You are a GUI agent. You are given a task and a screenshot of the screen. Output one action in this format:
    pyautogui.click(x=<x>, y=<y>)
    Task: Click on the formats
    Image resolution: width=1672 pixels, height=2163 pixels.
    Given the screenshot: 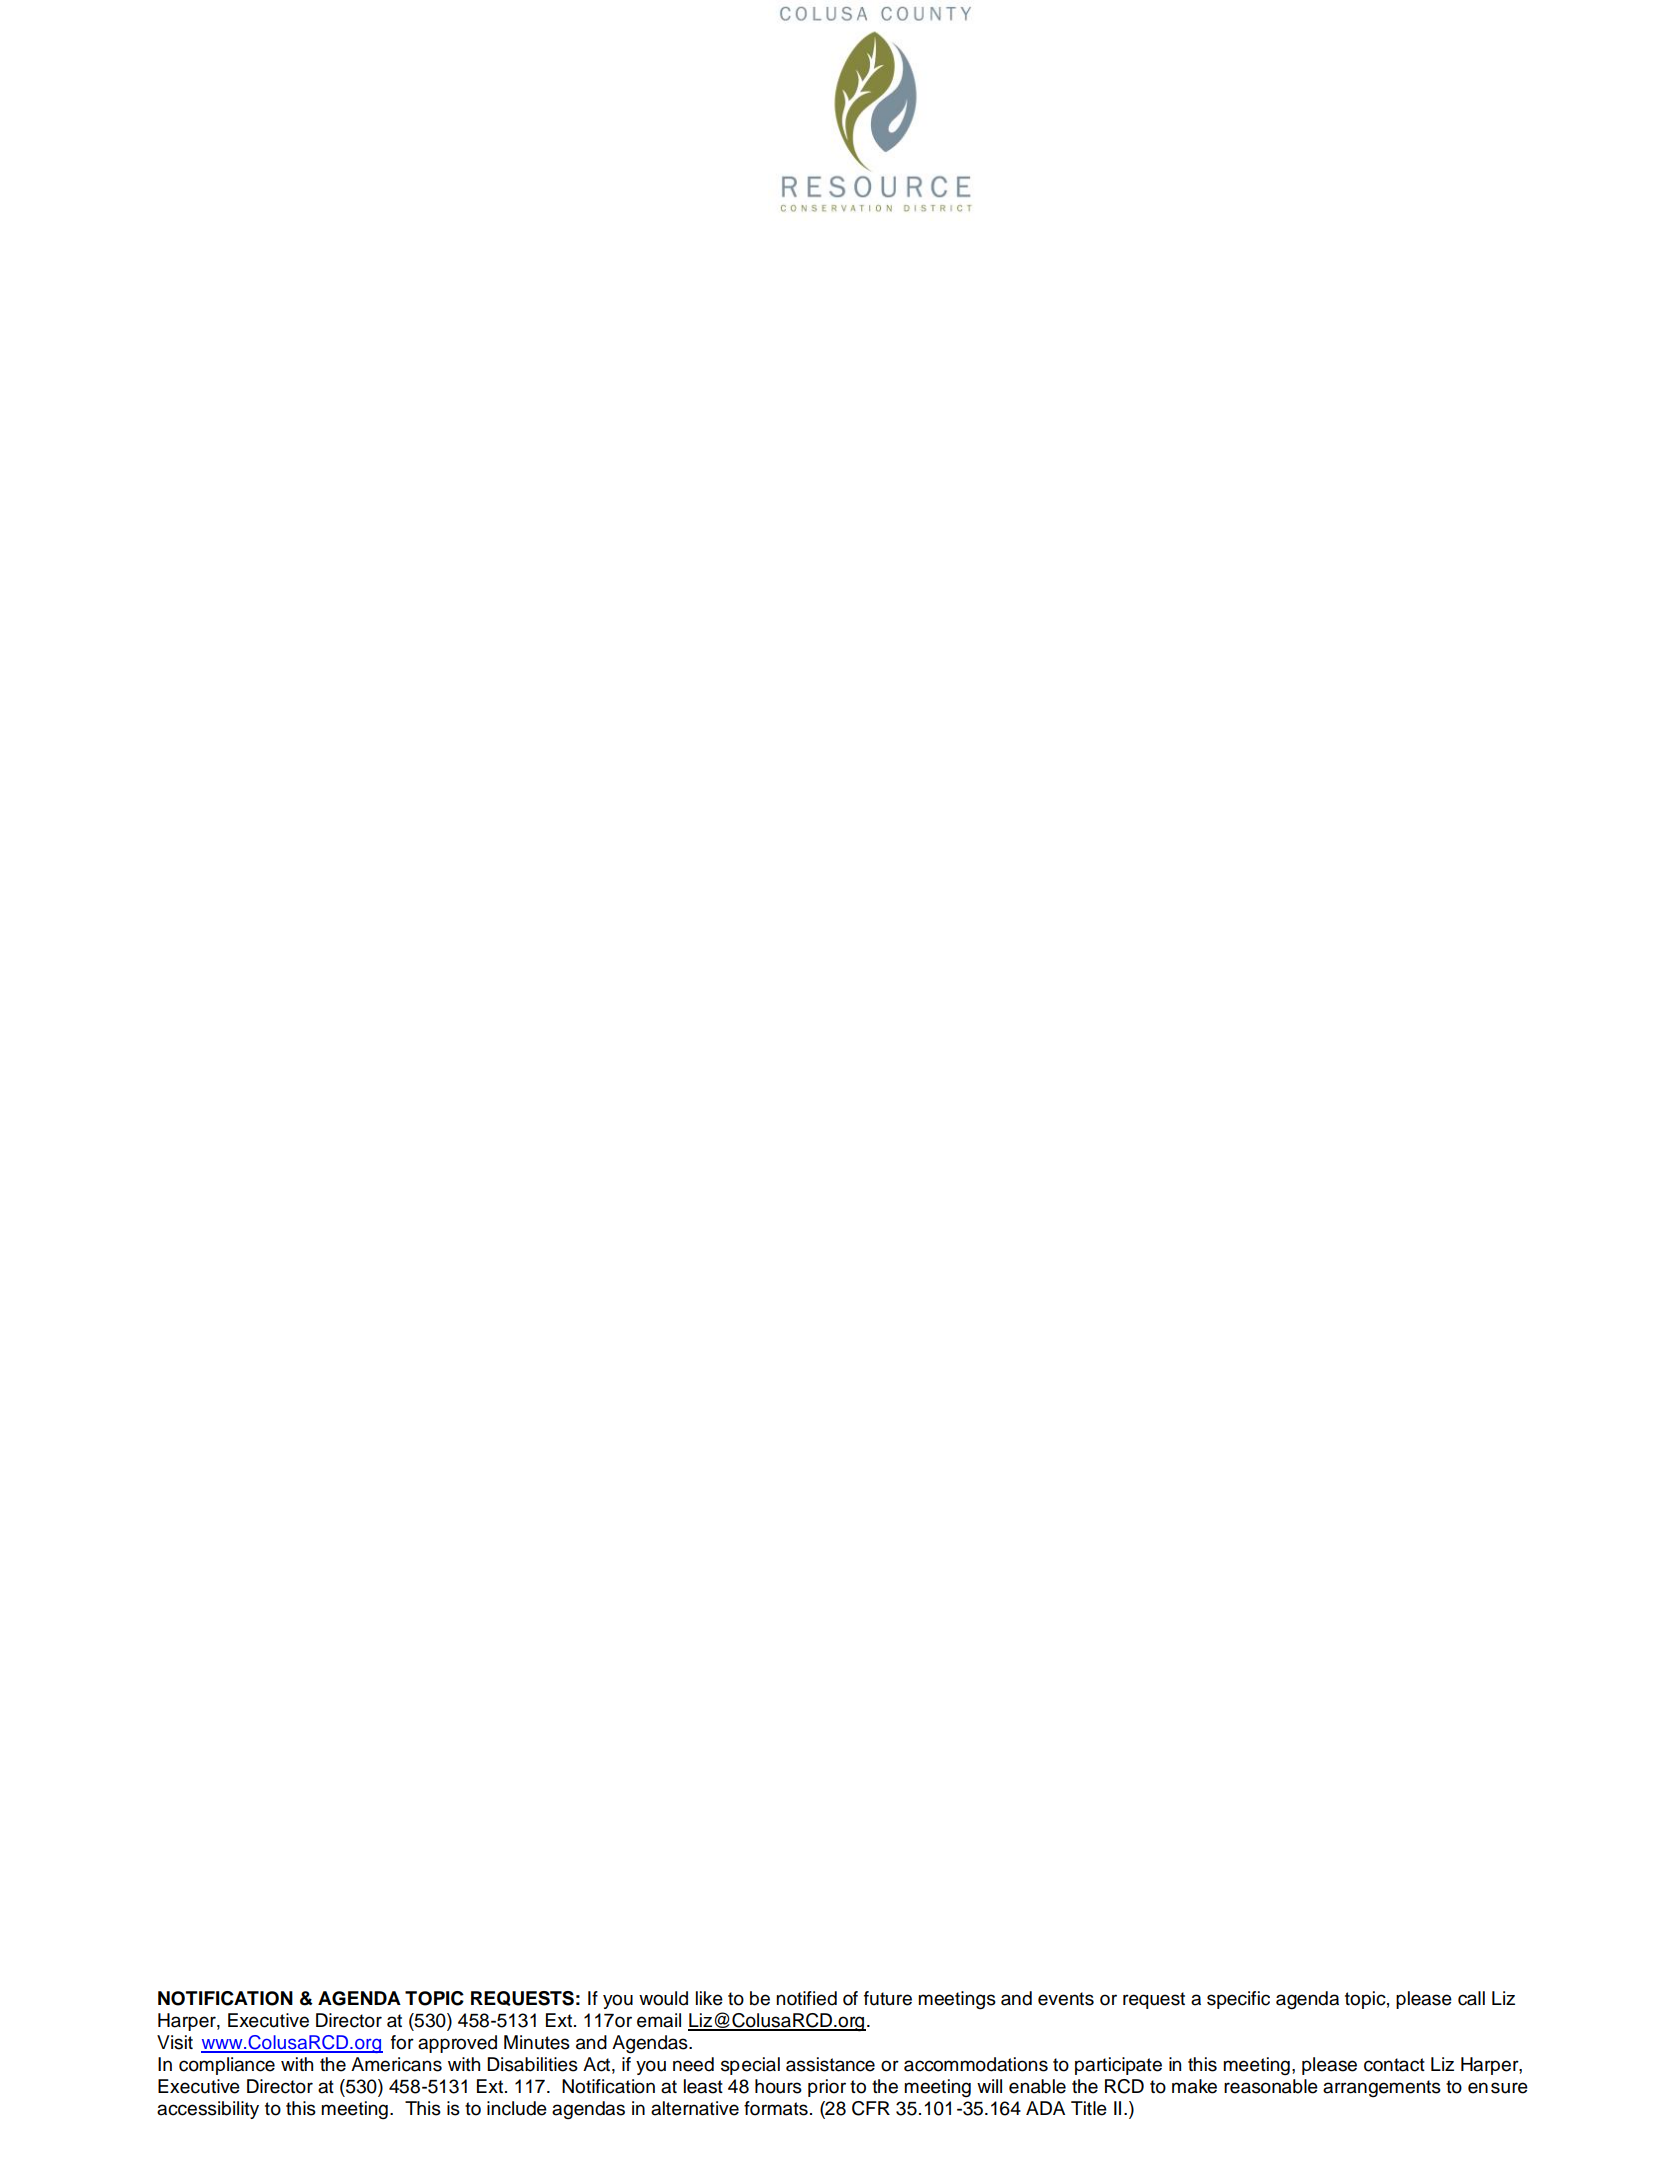 What is the action you would take?
    pyautogui.click(x=776, y=2108)
